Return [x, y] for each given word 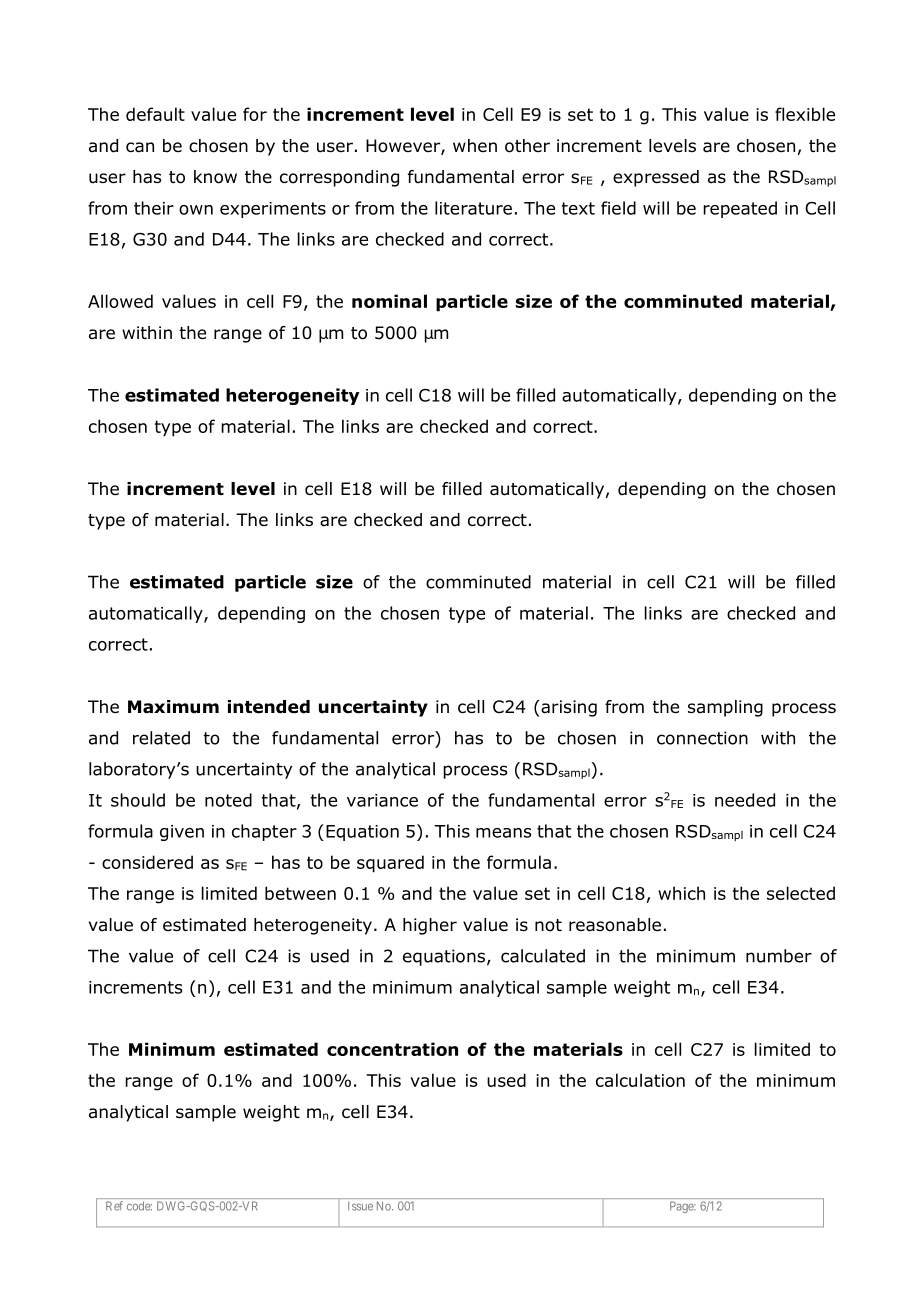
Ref [114, 1206]
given [182, 833]
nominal [389, 301]
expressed [656, 178]
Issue [360, 1206]
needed [745, 800]
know [215, 177]
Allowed [120, 301]
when [475, 145]
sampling [725, 708]
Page [682, 1207]
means [503, 833]
